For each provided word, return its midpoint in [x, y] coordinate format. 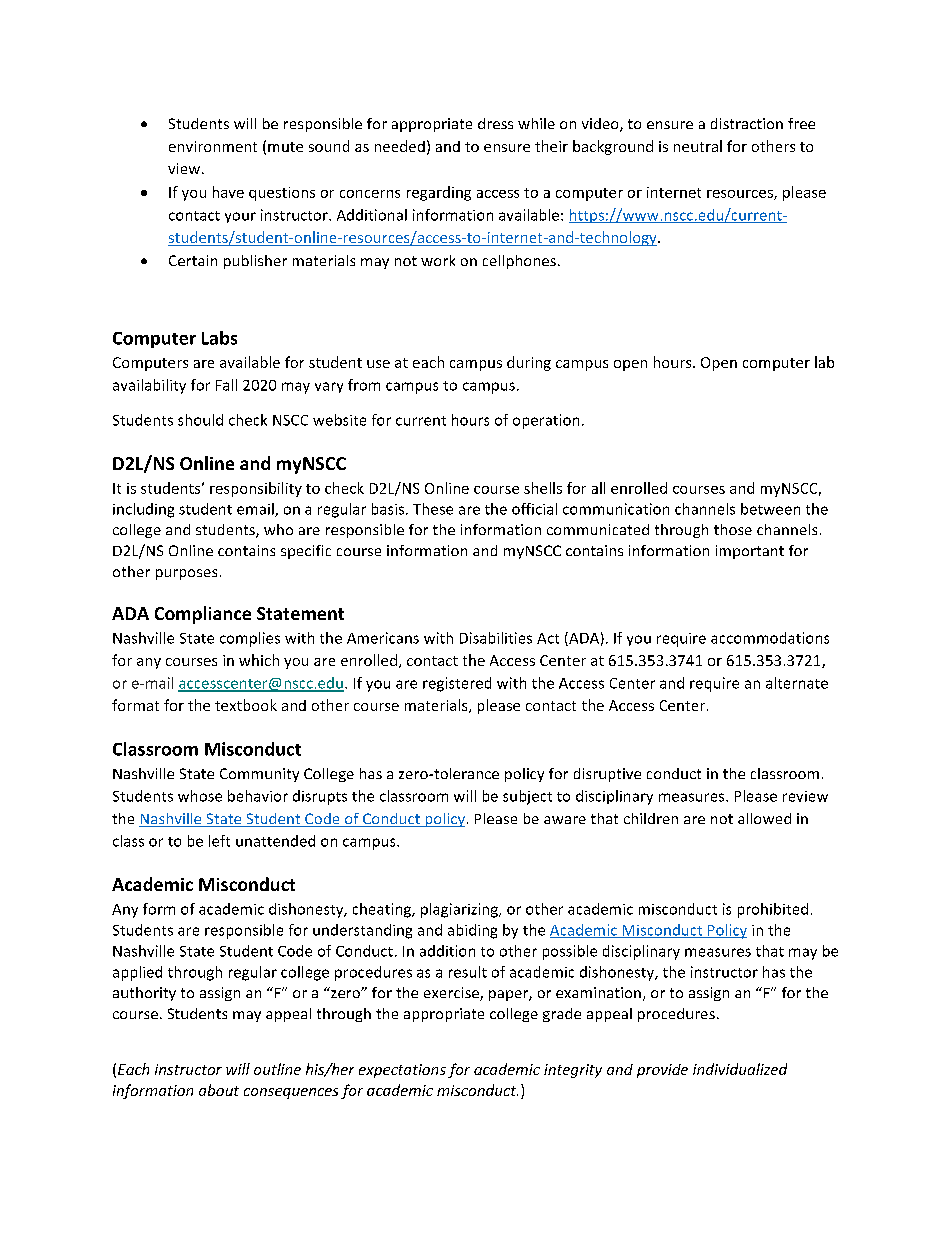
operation [546, 421]
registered [457, 684]
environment [213, 146]
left [219, 841]
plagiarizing [460, 910]
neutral [698, 146]
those [733, 529]
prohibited [773, 910]
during [529, 363]
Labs [219, 338]
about [219, 1090]
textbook [246, 705]
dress [495, 123]
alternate [797, 683]
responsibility [256, 489]
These [433, 509]
